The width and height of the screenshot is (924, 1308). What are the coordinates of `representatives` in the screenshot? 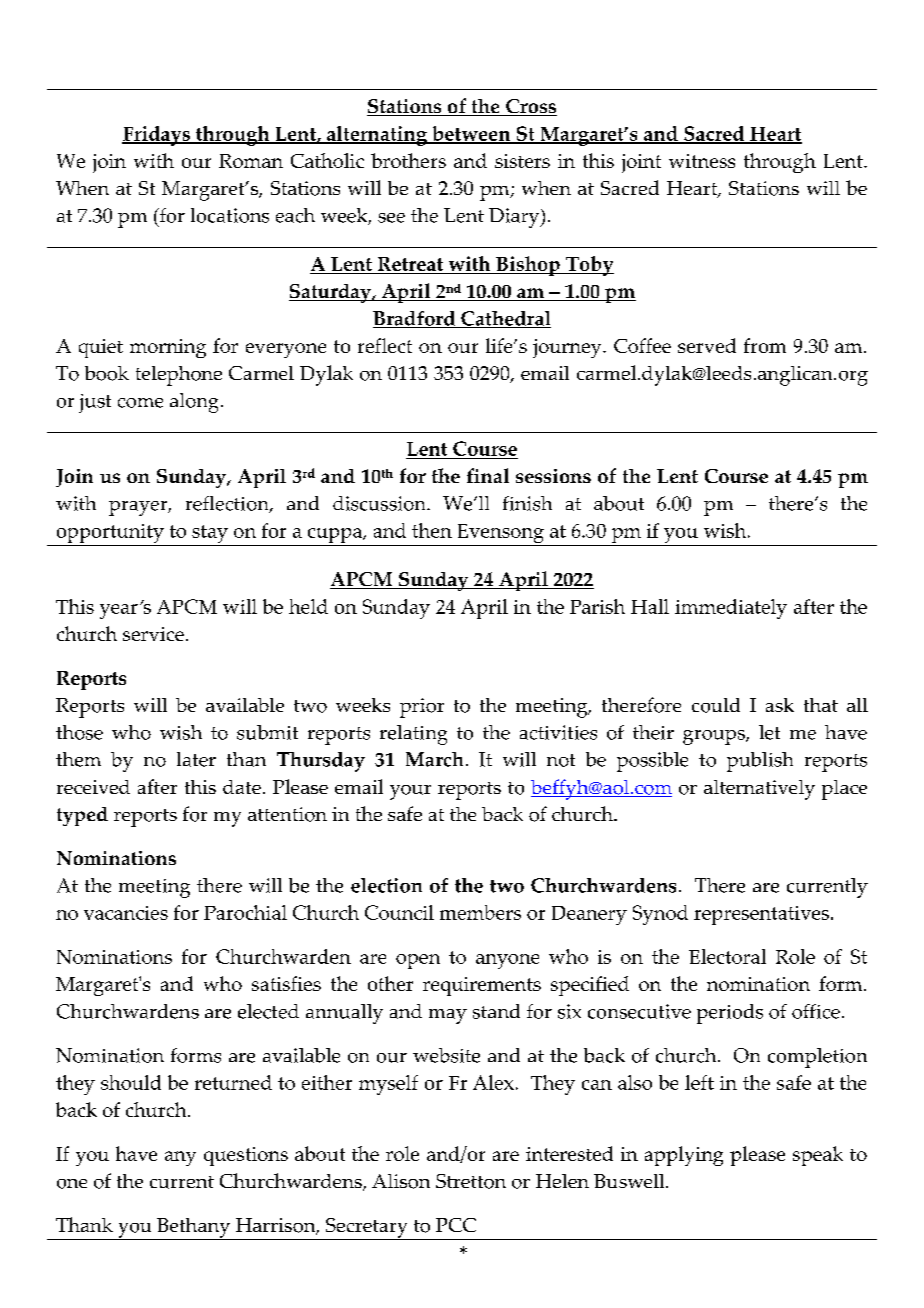 It's located at (761, 915).
